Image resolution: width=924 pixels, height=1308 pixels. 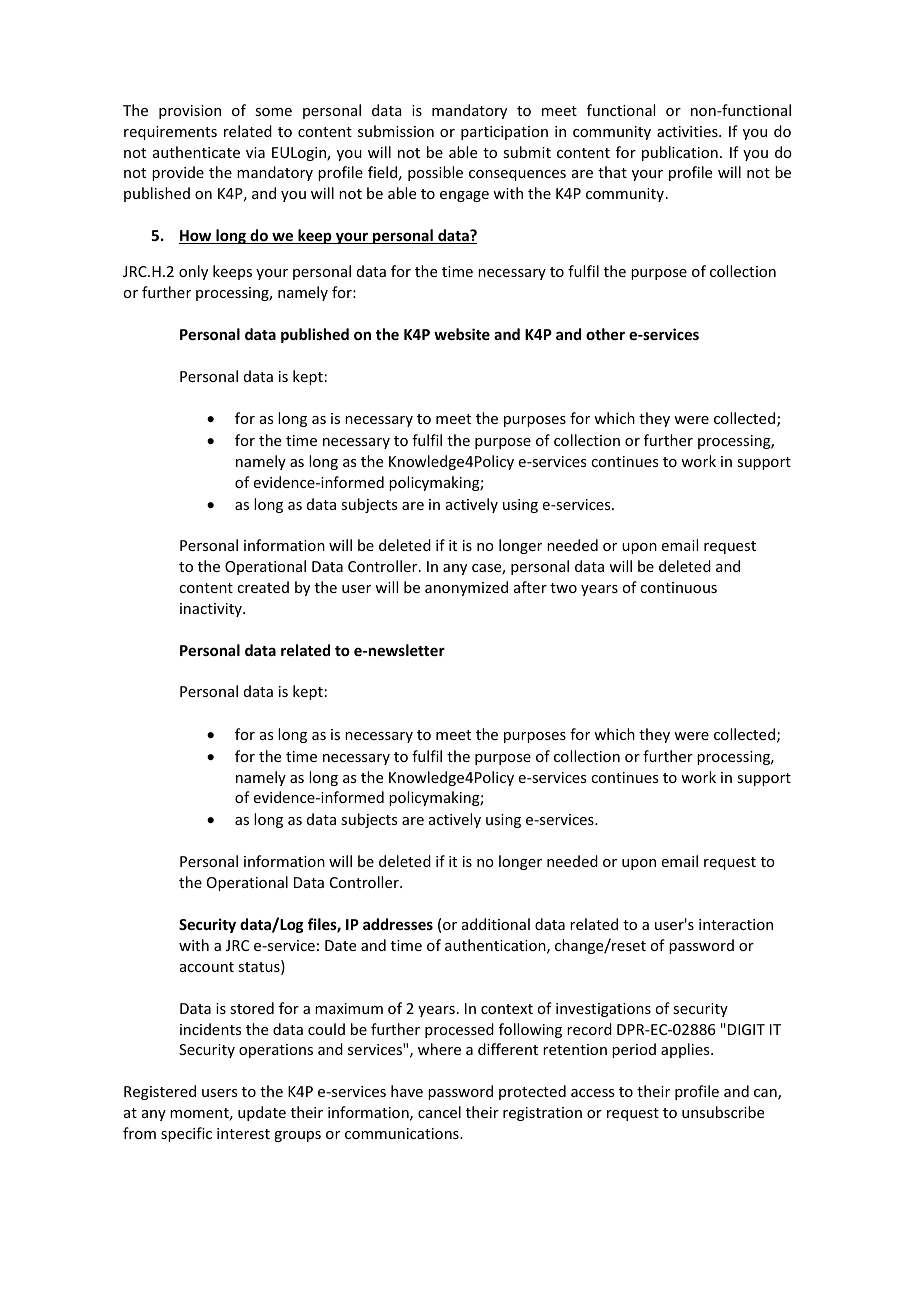 What do you see at coordinates (398, 924) in the page?
I see `addresses` at bounding box center [398, 924].
